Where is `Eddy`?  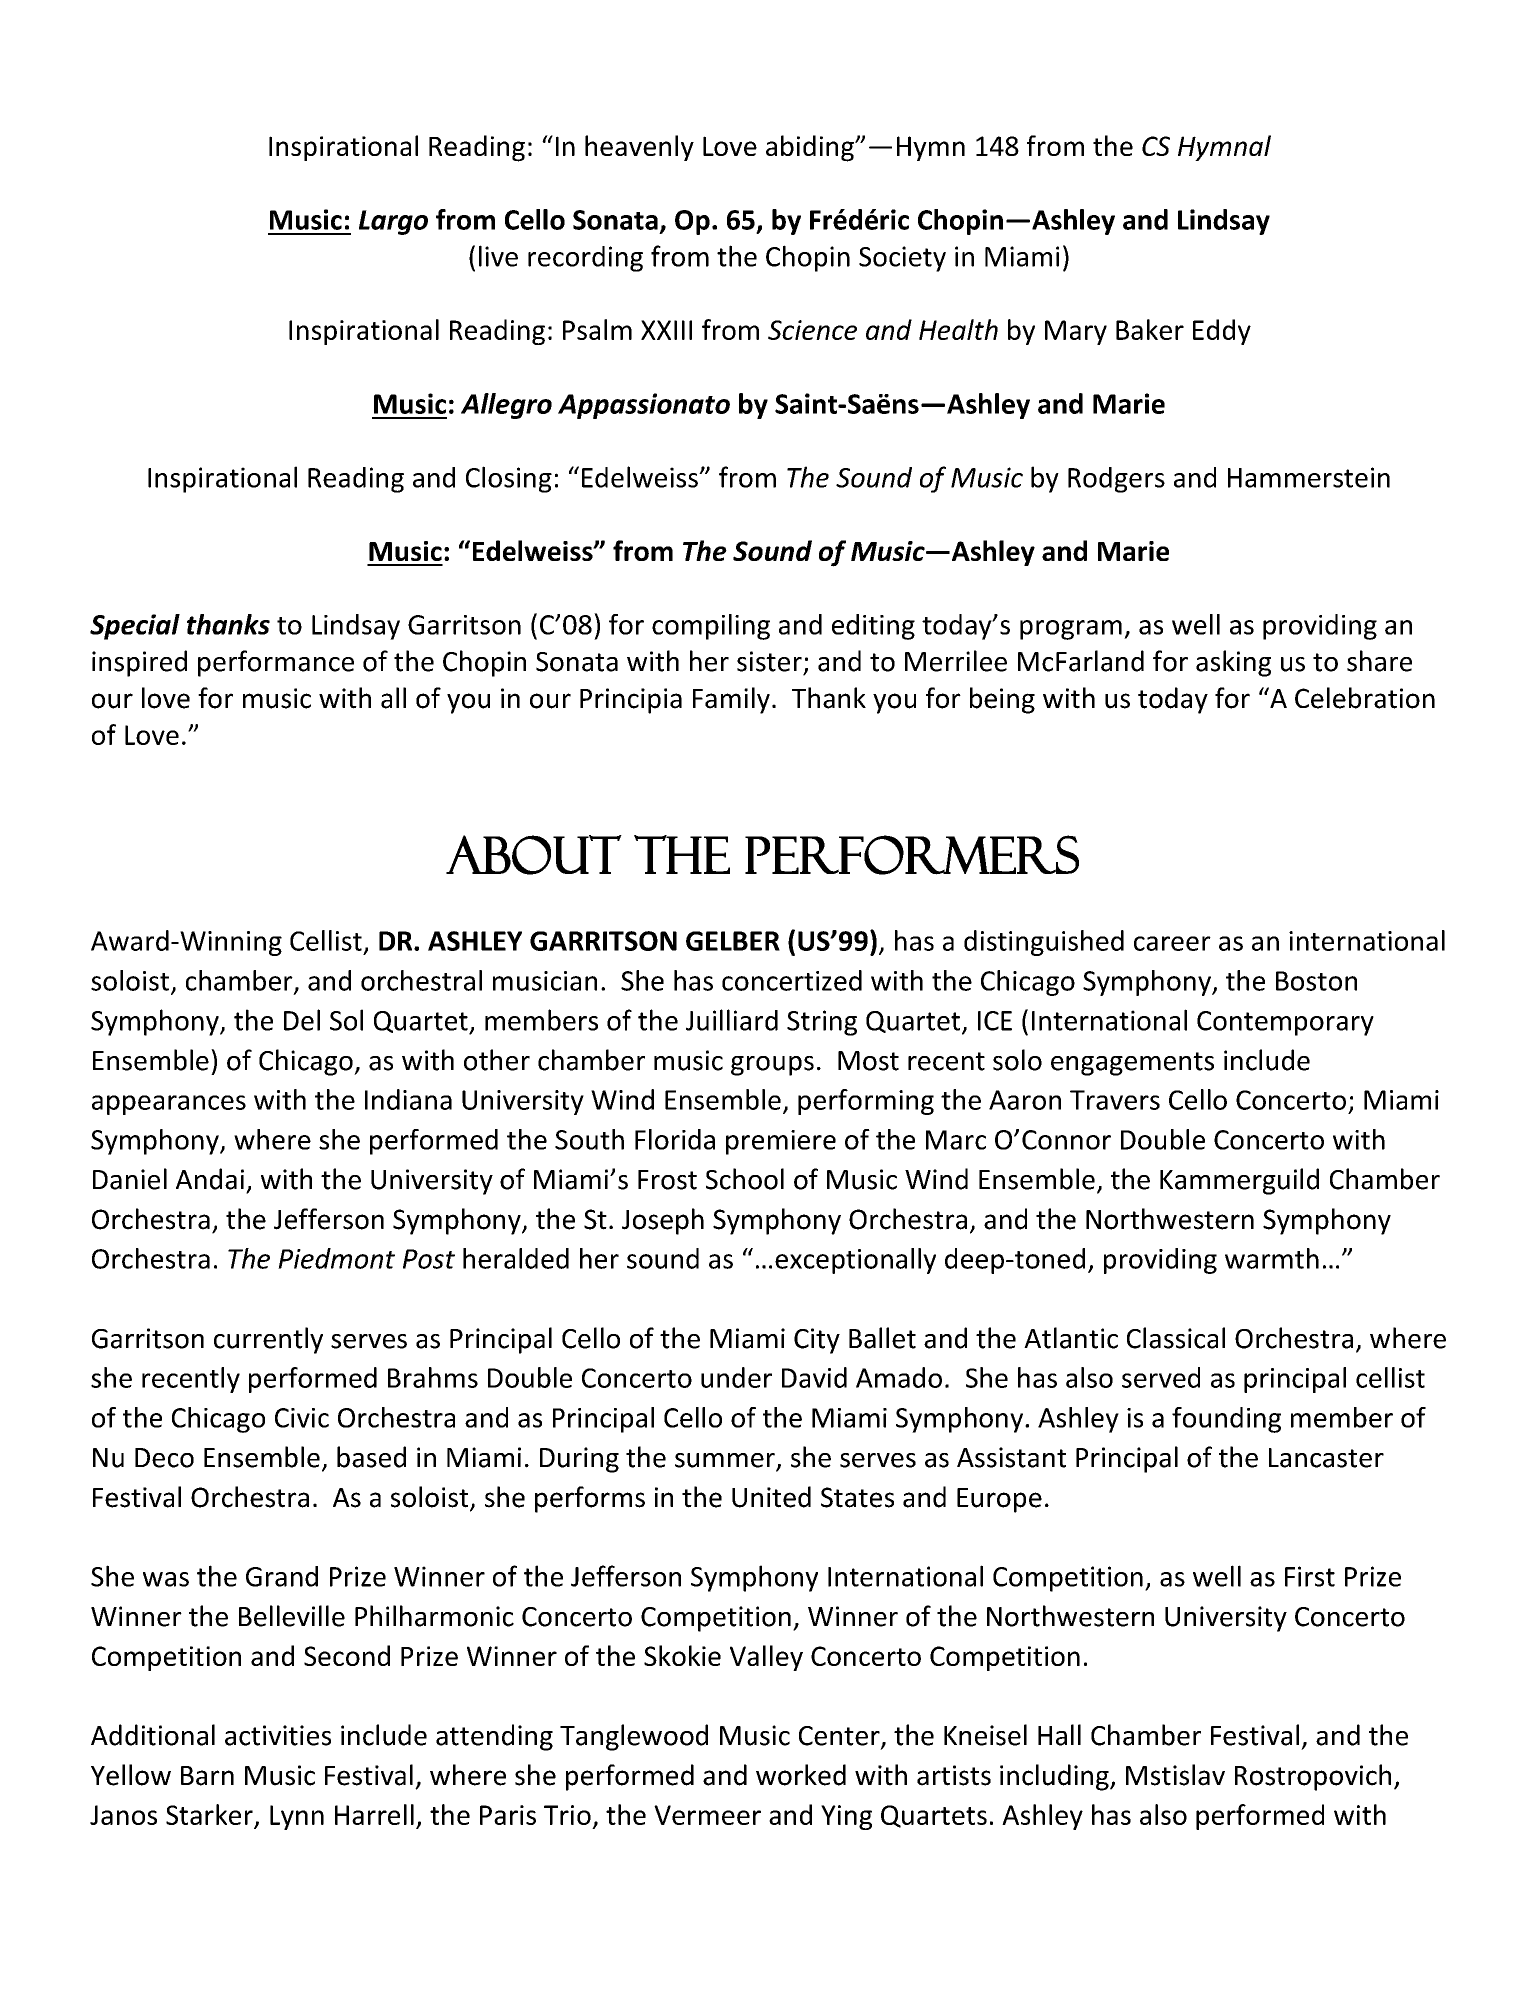 Eddy is located at coordinates (1222, 332).
